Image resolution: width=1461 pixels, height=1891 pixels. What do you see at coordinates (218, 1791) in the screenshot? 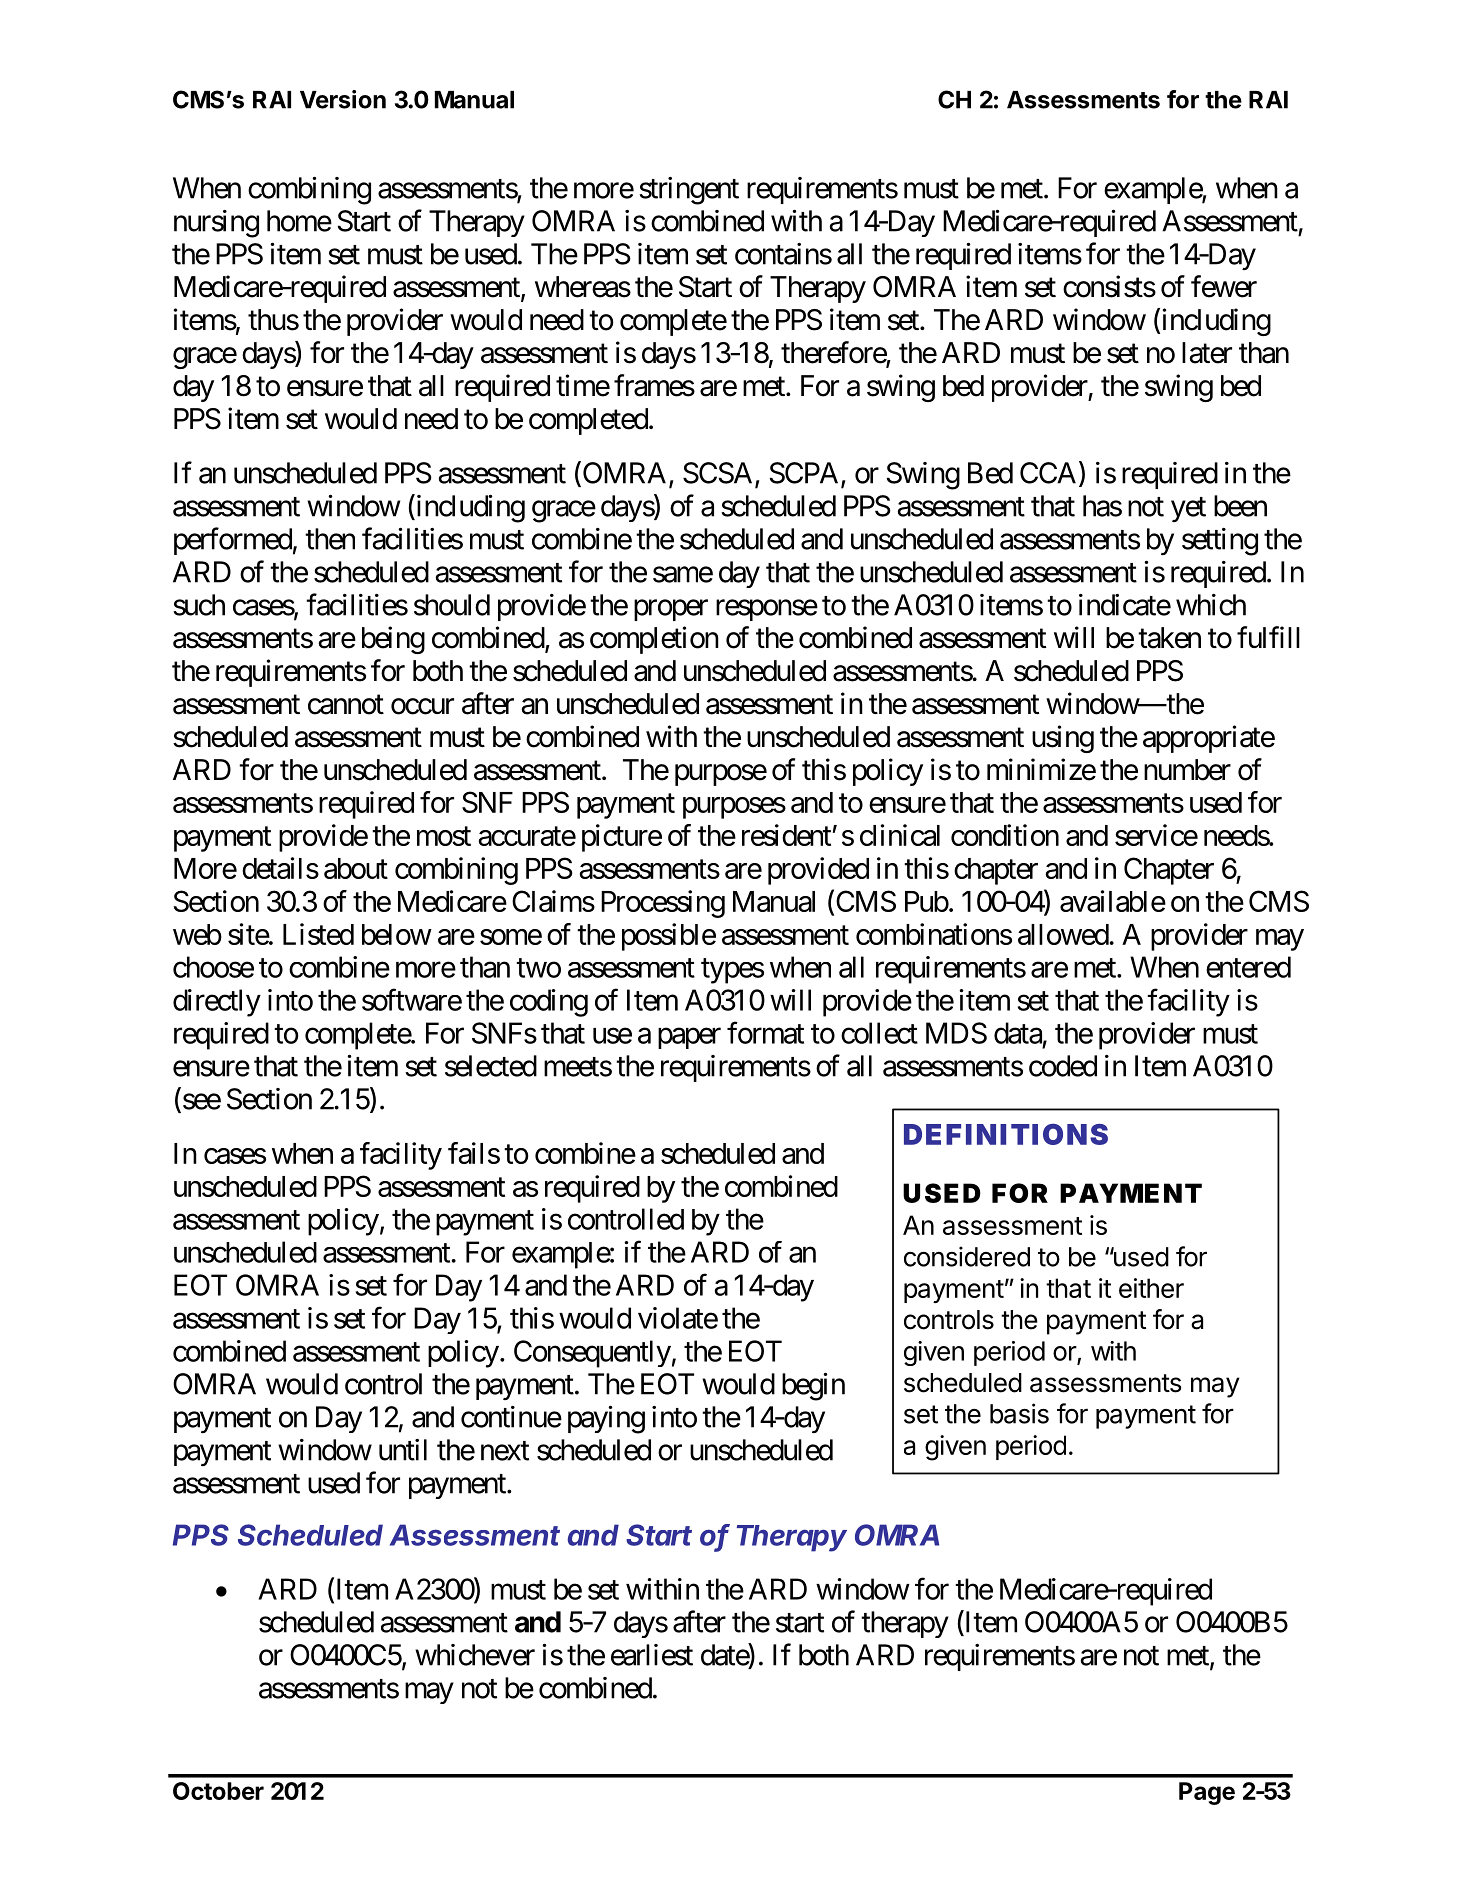
I see `October` at bounding box center [218, 1791].
